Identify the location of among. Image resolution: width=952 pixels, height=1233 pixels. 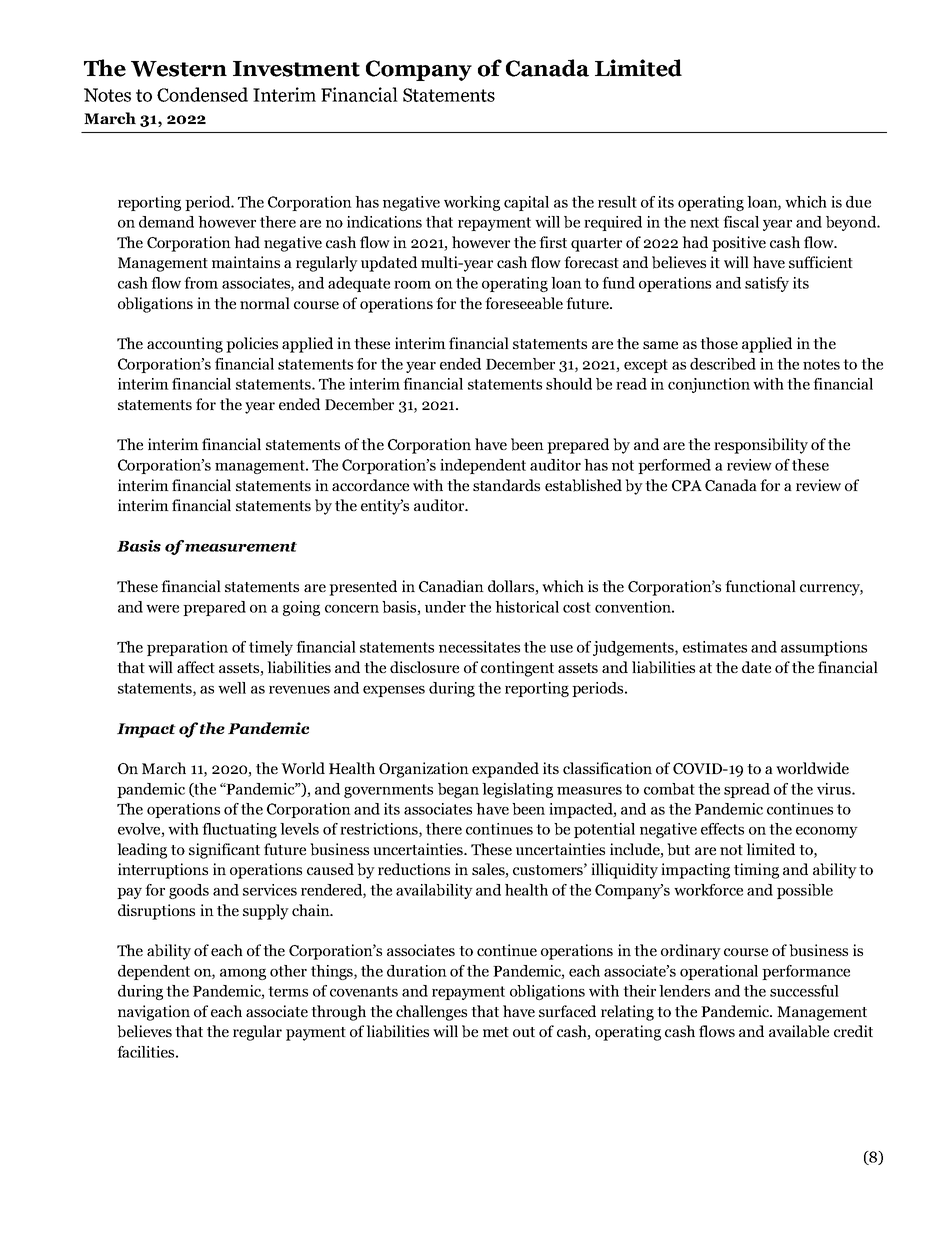
(243, 974).
